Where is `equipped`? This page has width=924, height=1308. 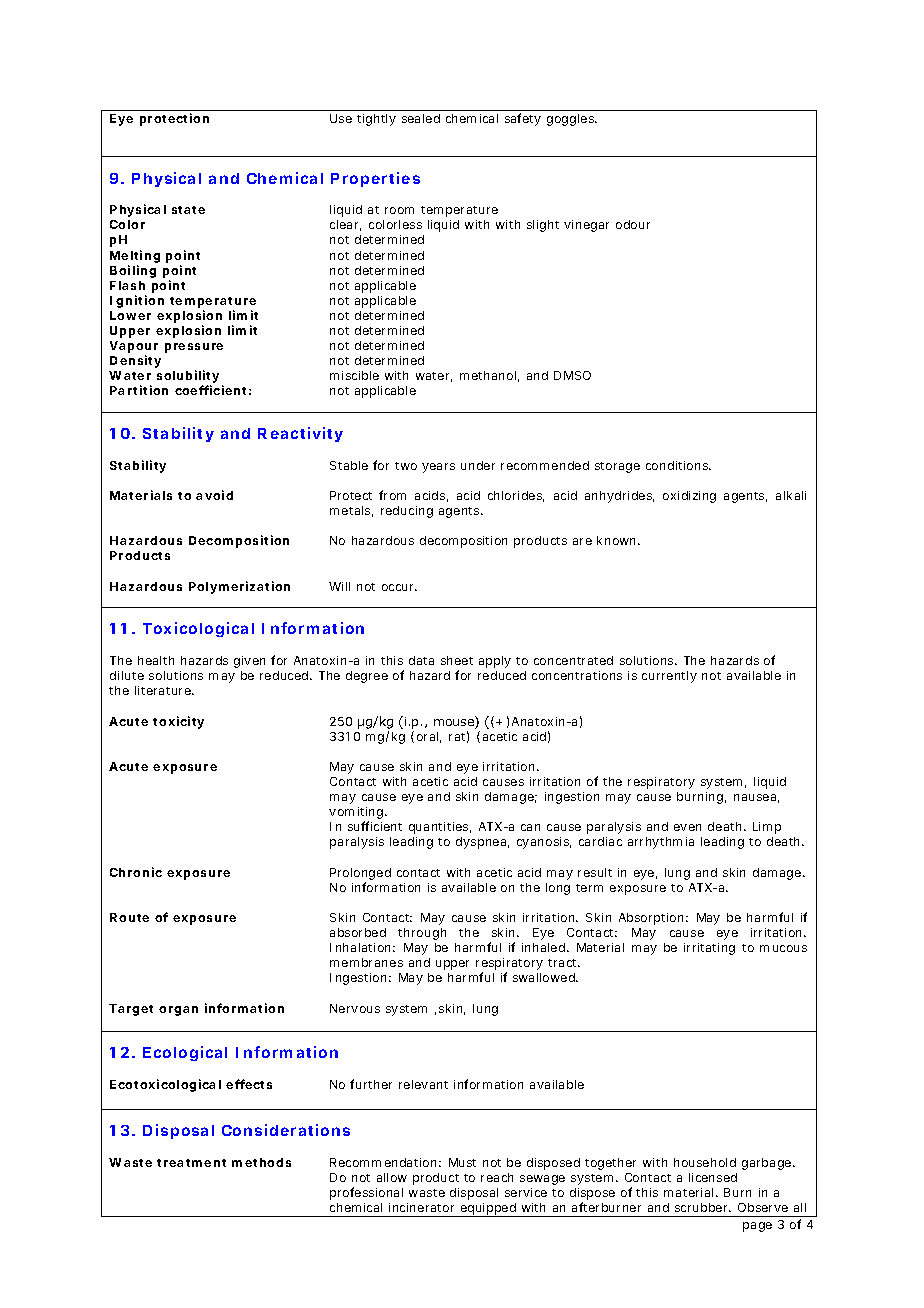 equipped is located at coordinates (488, 1210).
